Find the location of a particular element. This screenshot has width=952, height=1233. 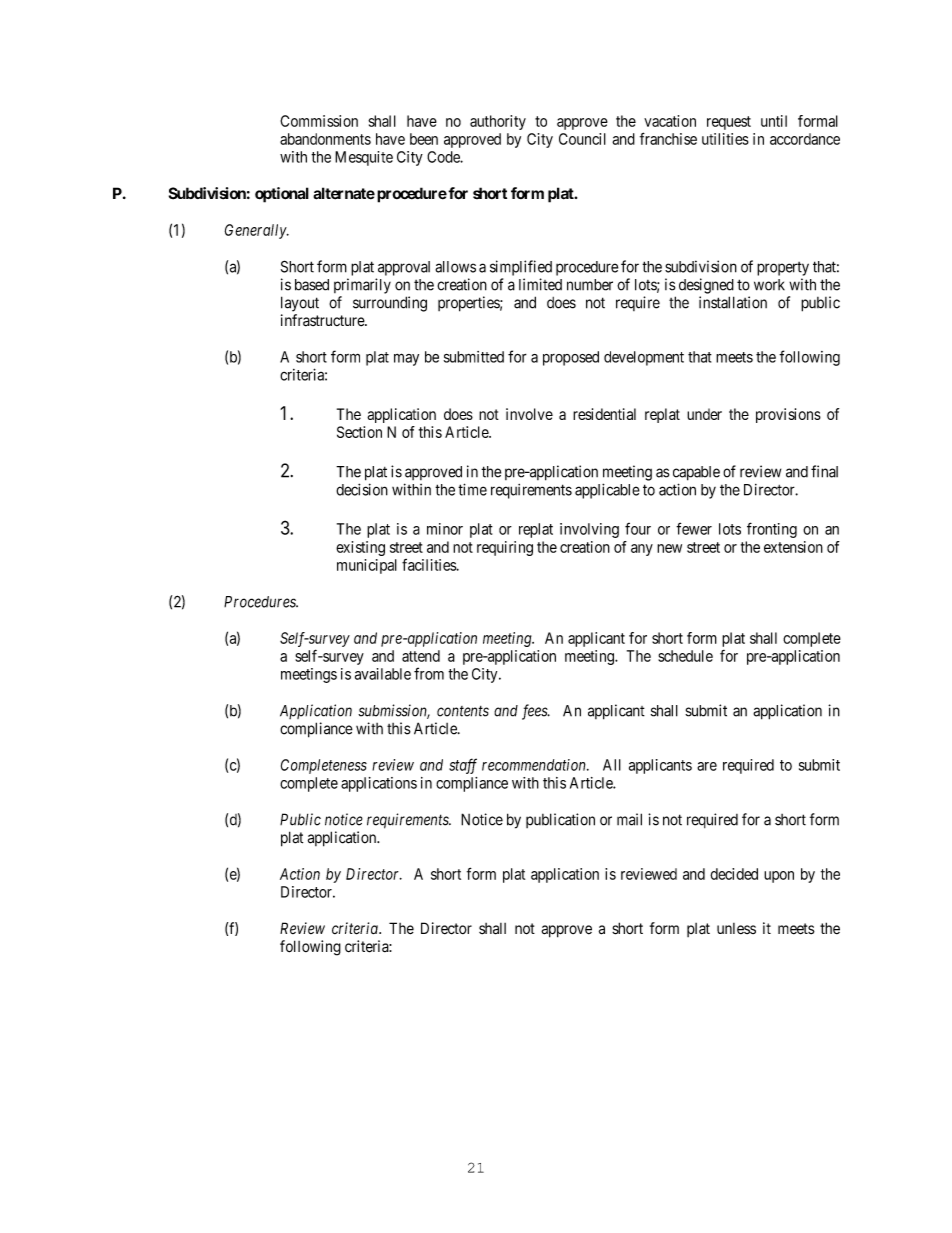

schedule is located at coordinates (685, 656).
